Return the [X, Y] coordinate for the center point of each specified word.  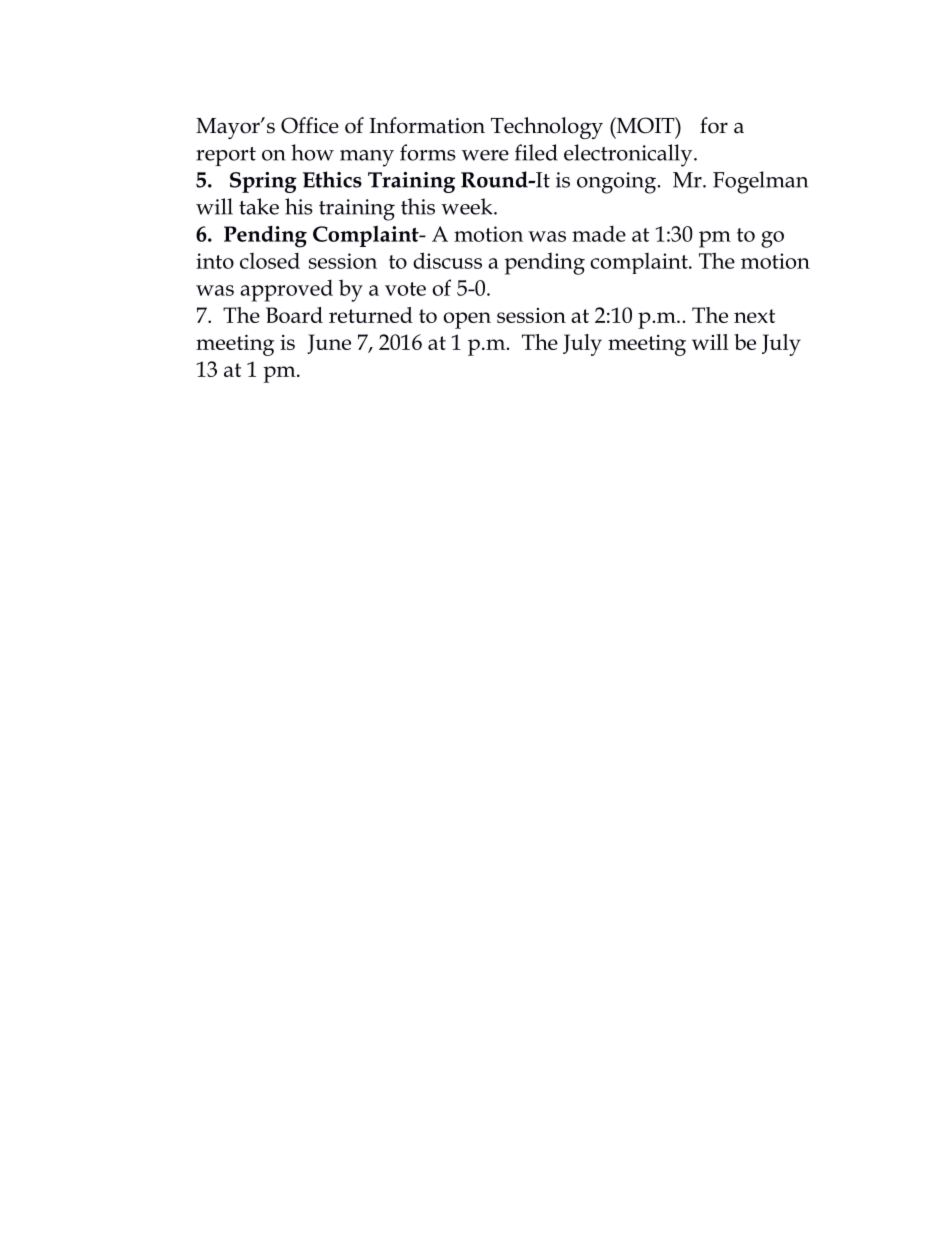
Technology [547, 128]
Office [310, 125]
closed [270, 260]
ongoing [618, 183]
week [468, 206]
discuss [447, 260]
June [329, 344]
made [599, 233]
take [259, 206]
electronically [629, 155]
